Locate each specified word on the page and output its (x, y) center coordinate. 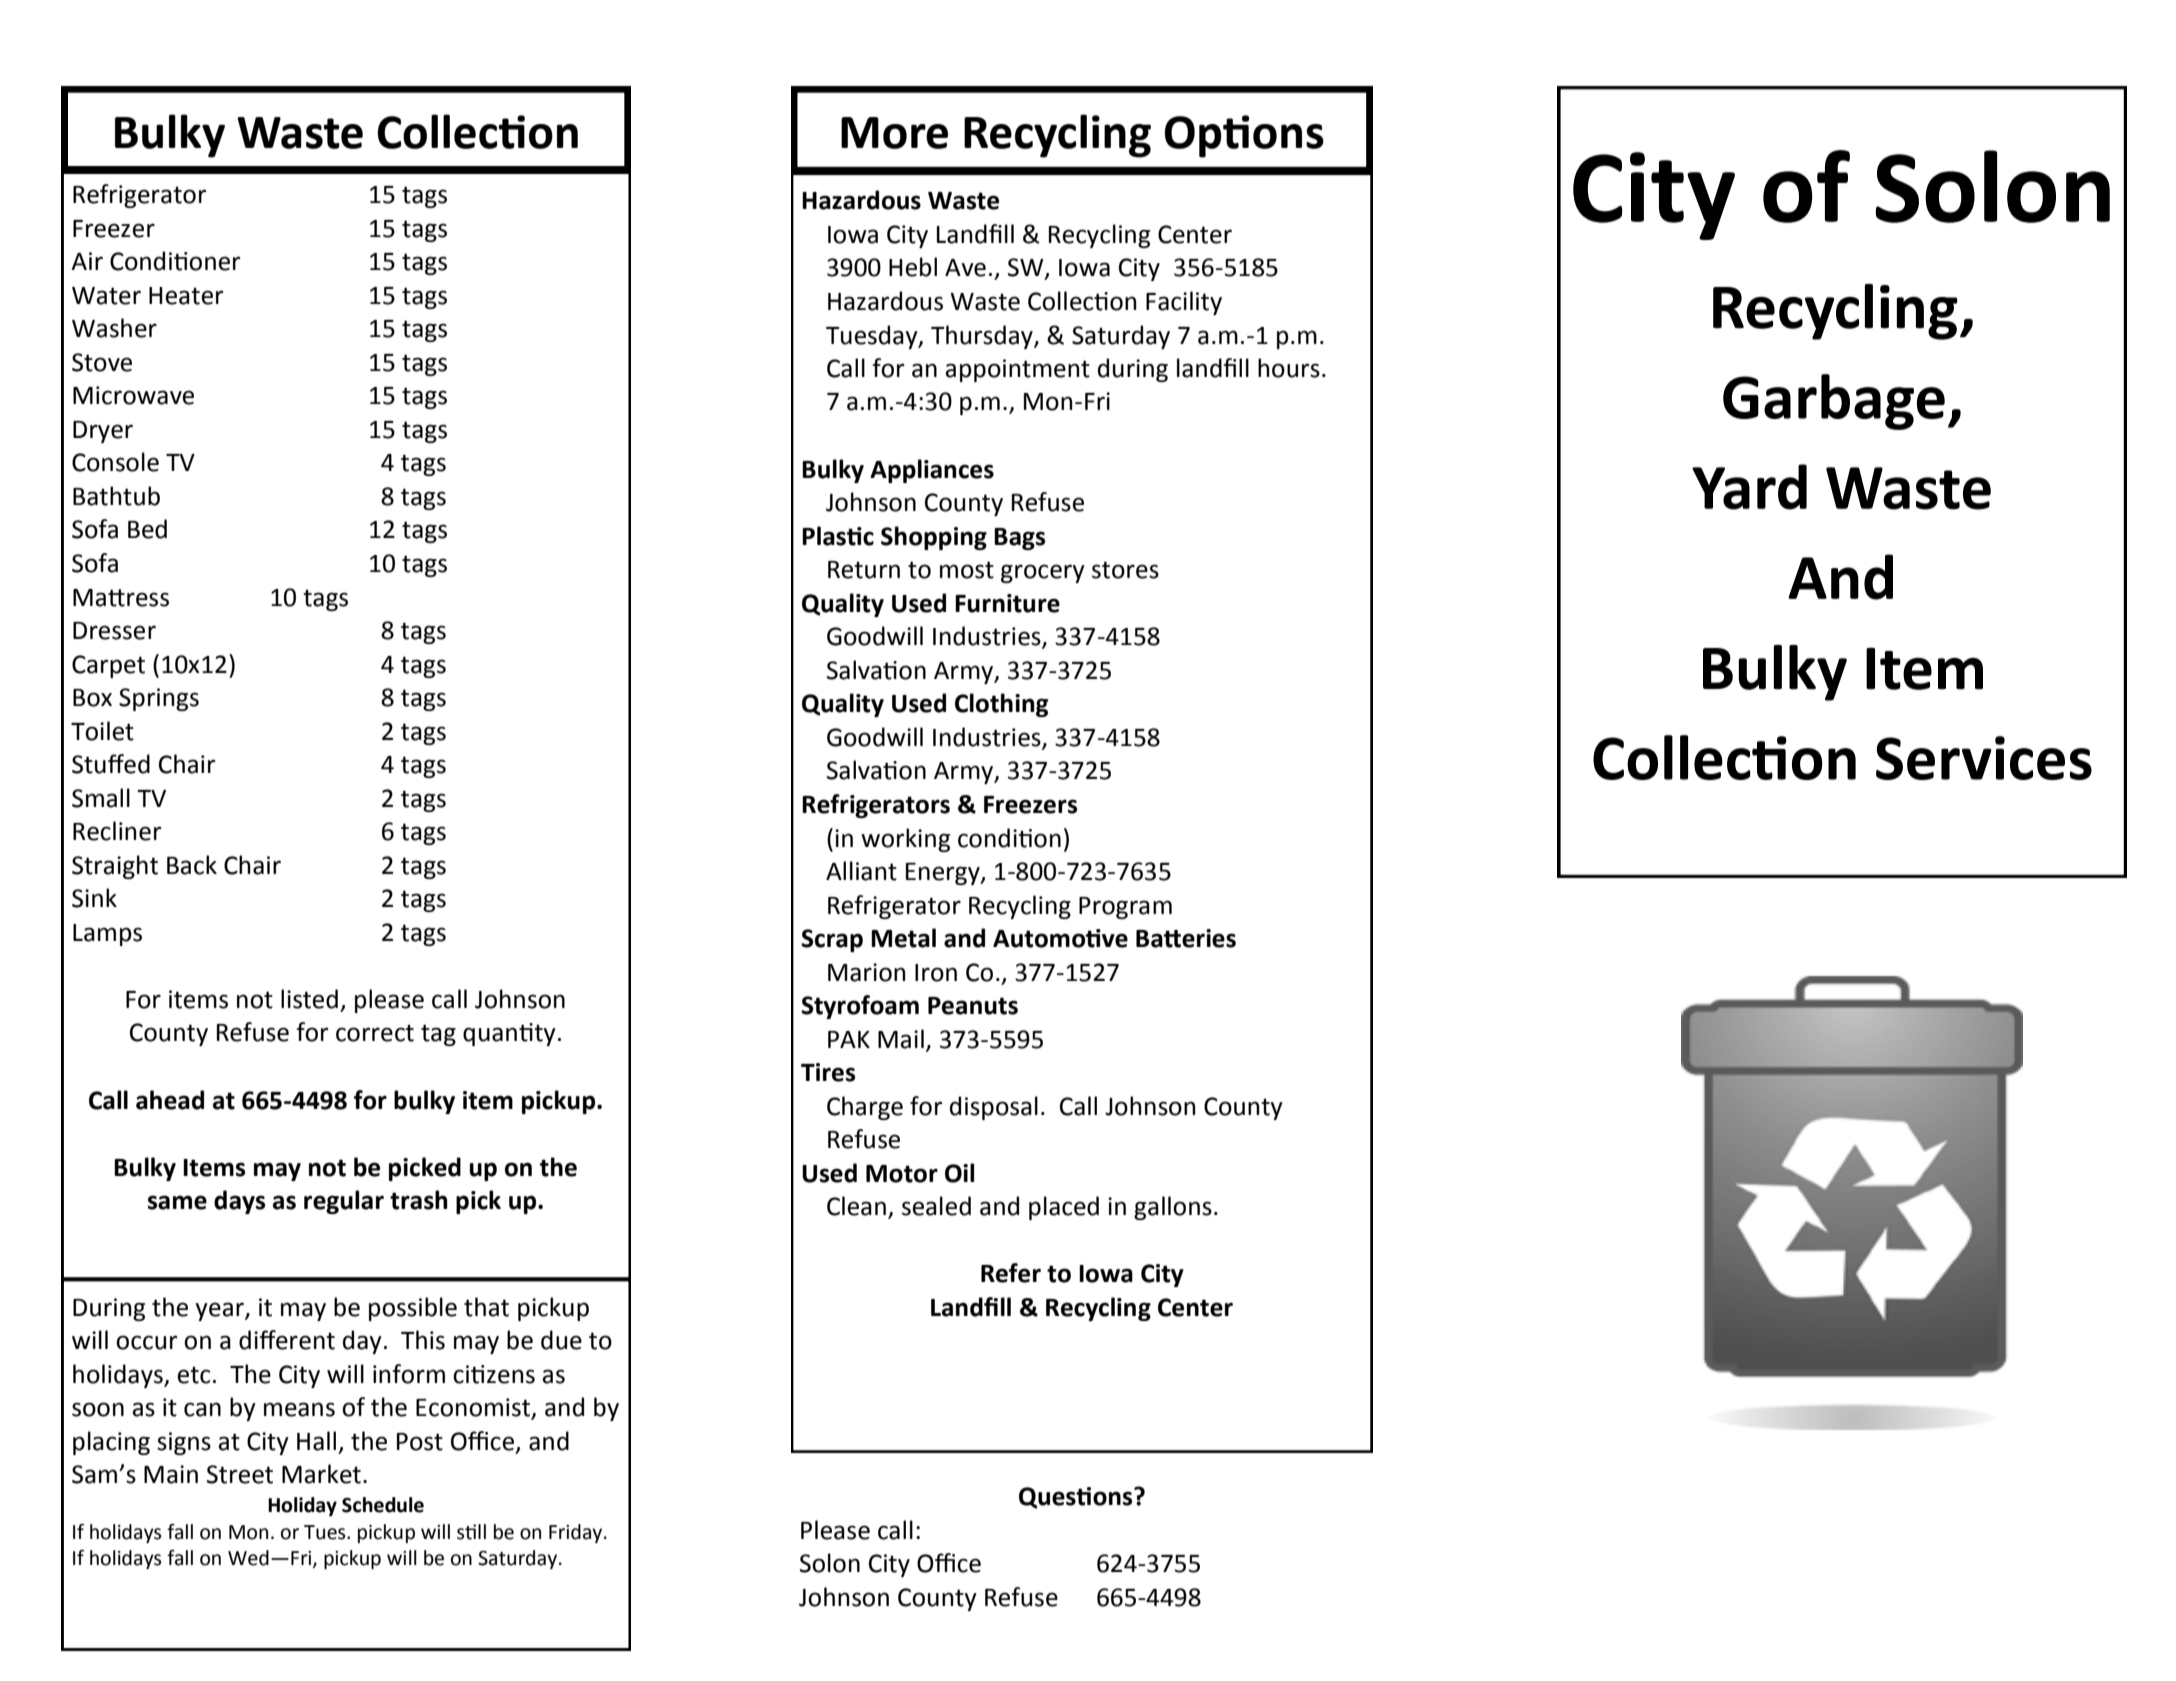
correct (375, 1033)
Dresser (114, 631)
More (894, 133)
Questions (1077, 1498)
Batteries (1186, 938)
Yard (1749, 487)
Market (321, 1474)
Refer (1011, 1273)
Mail (901, 1039)
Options (1244, 136)
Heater (186, 296)
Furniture (1007, 603)
